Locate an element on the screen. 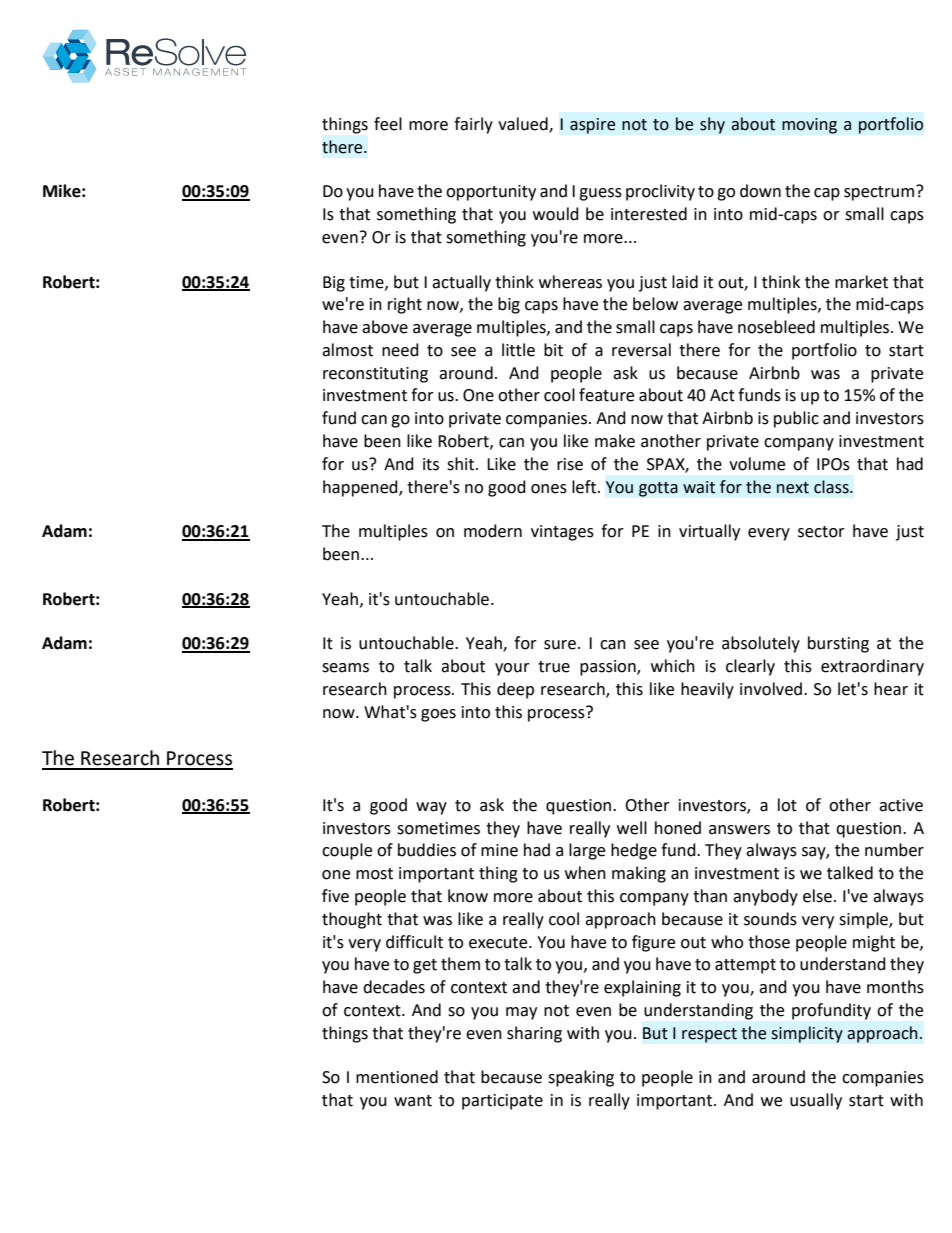 This screenshot has height=1233, width=952. bursting is located at coordinates (838, 644).
